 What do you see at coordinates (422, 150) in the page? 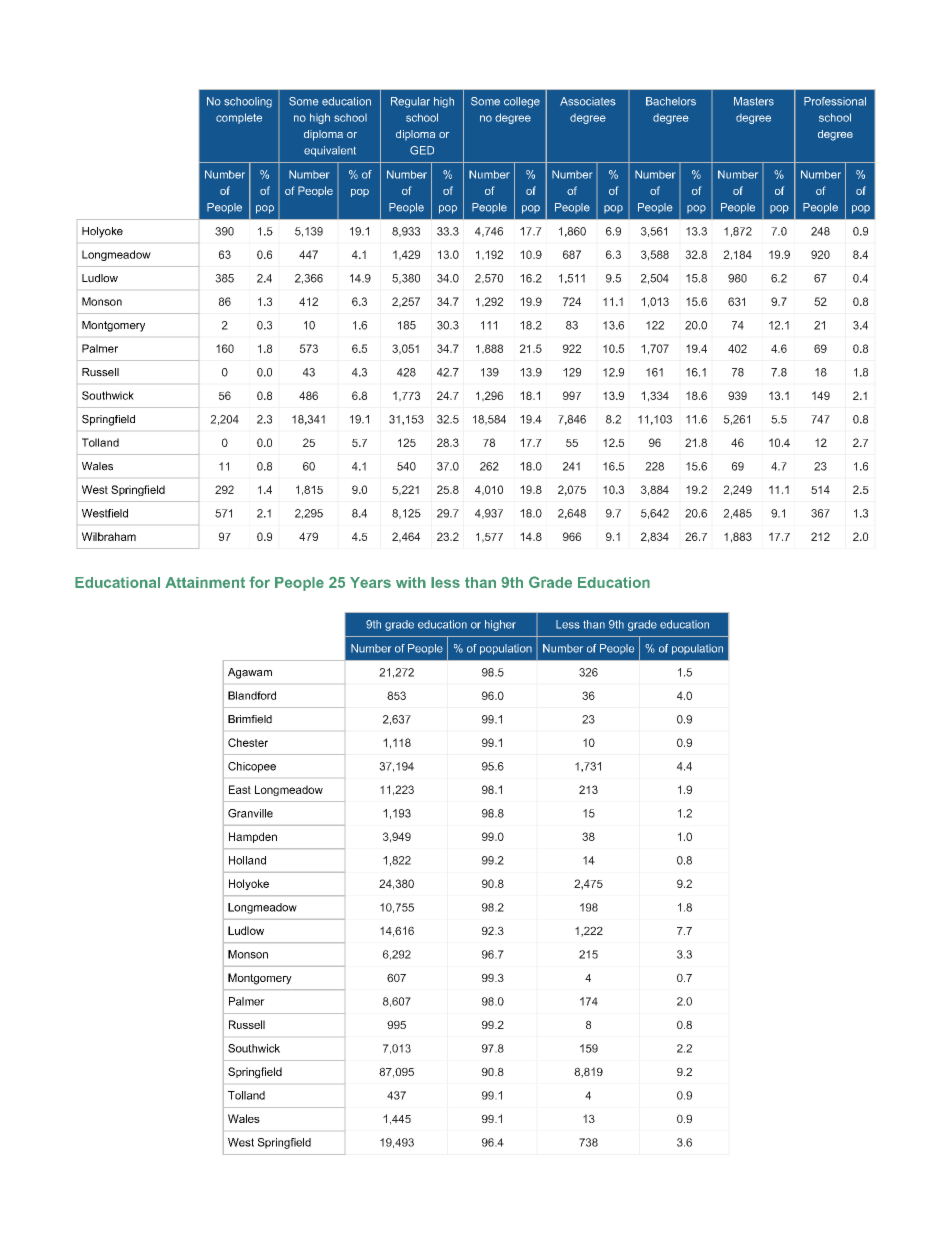
I see `GED` at bounding box center [422, 150].
